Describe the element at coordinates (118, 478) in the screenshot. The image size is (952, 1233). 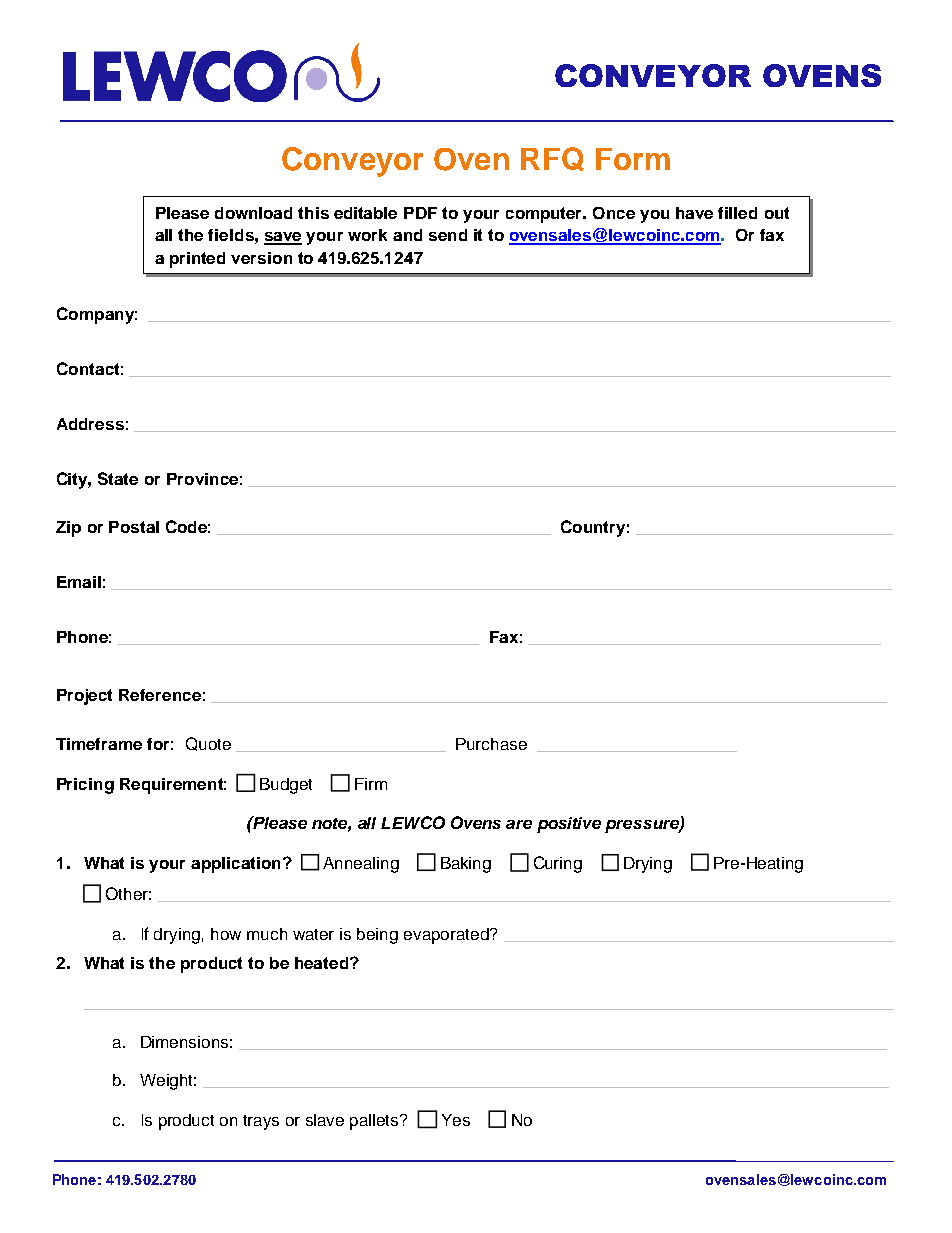
I see `State` at that location.
